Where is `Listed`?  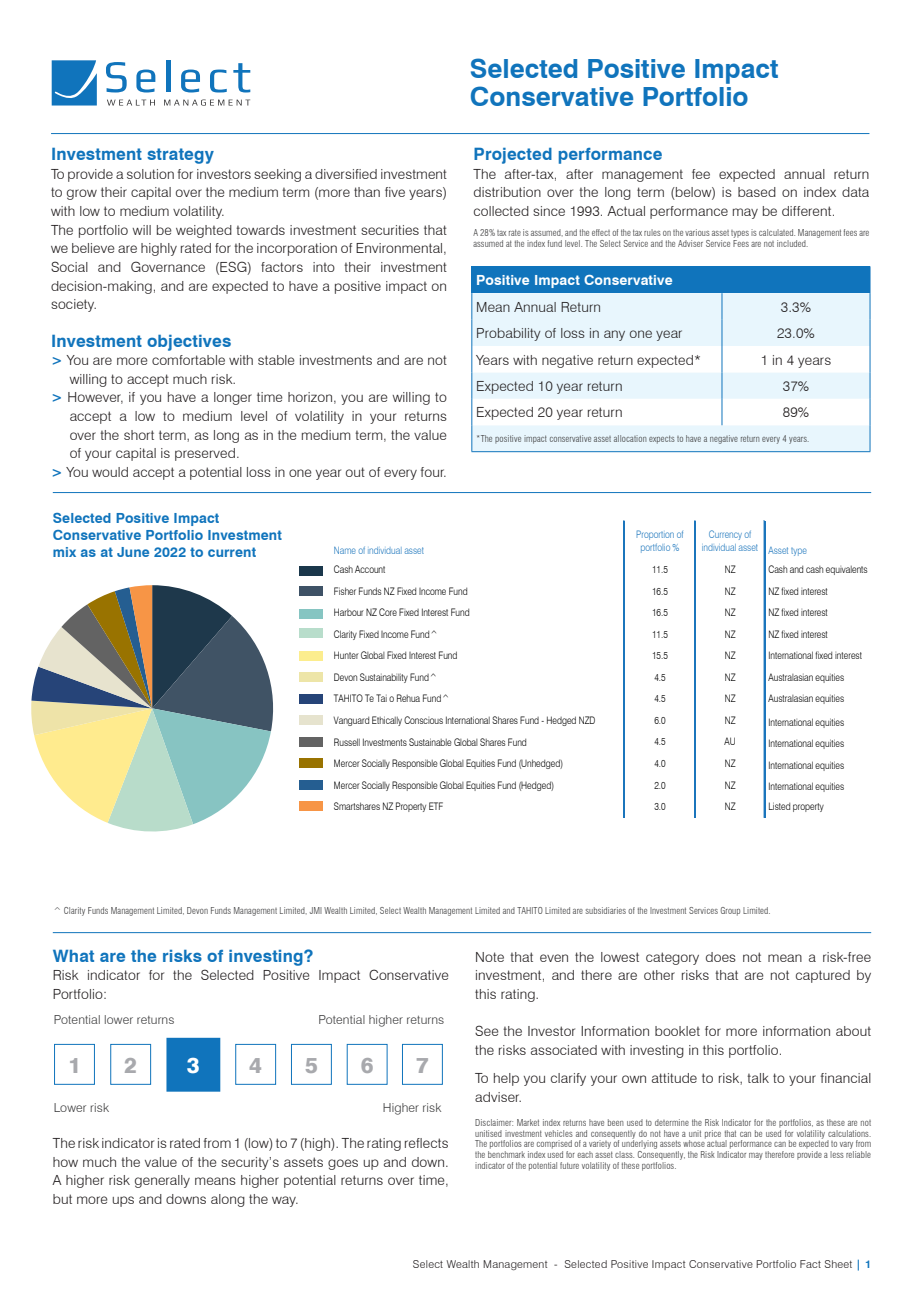 Listed is located at coordinates (779, 806).
